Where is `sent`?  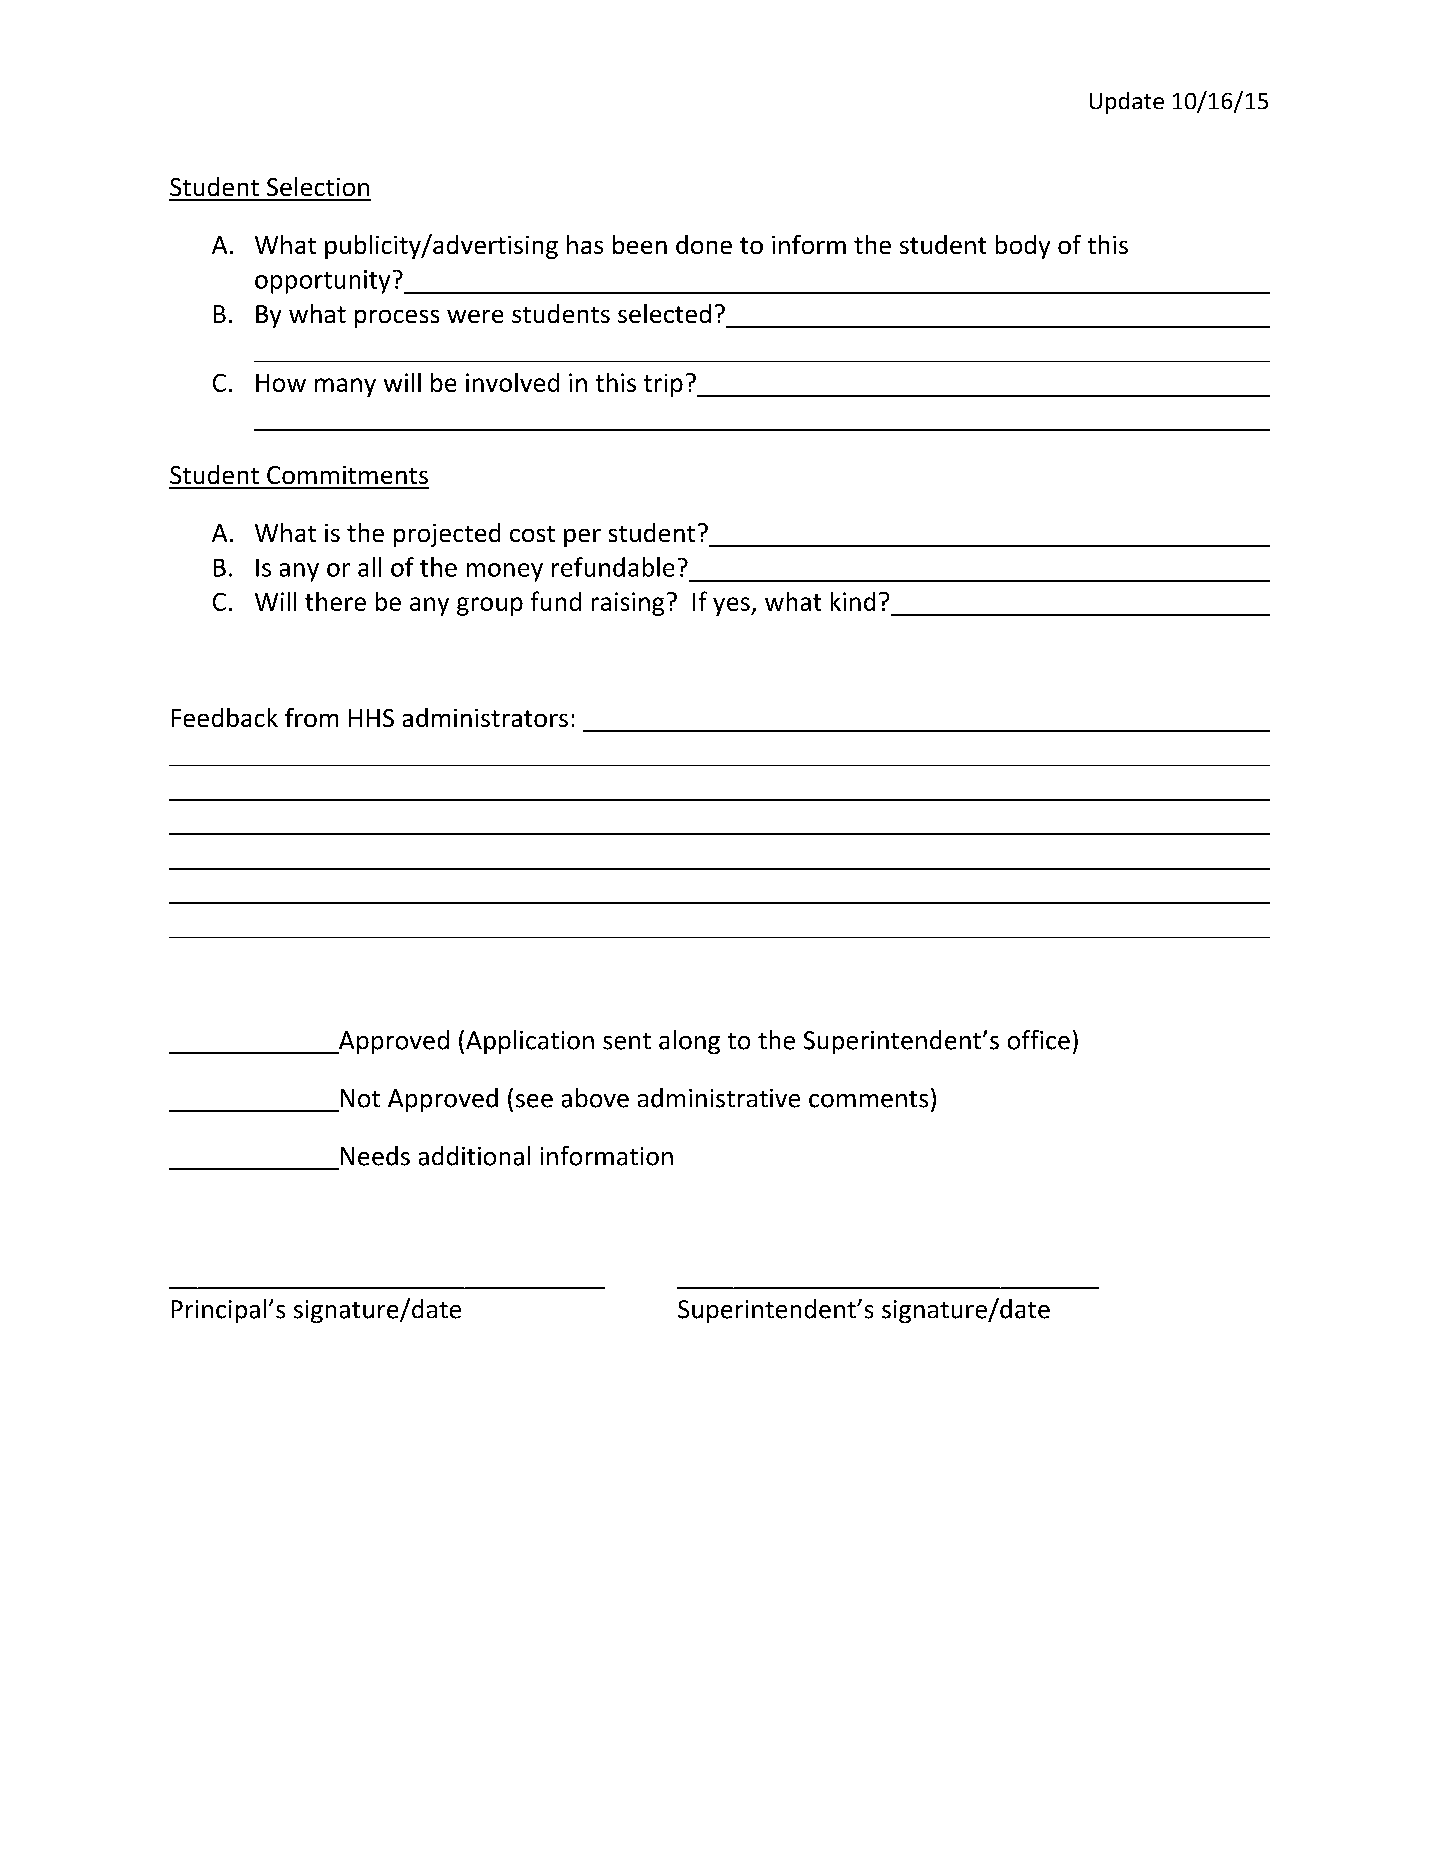
sent is located at coordinates (627, 1041).
